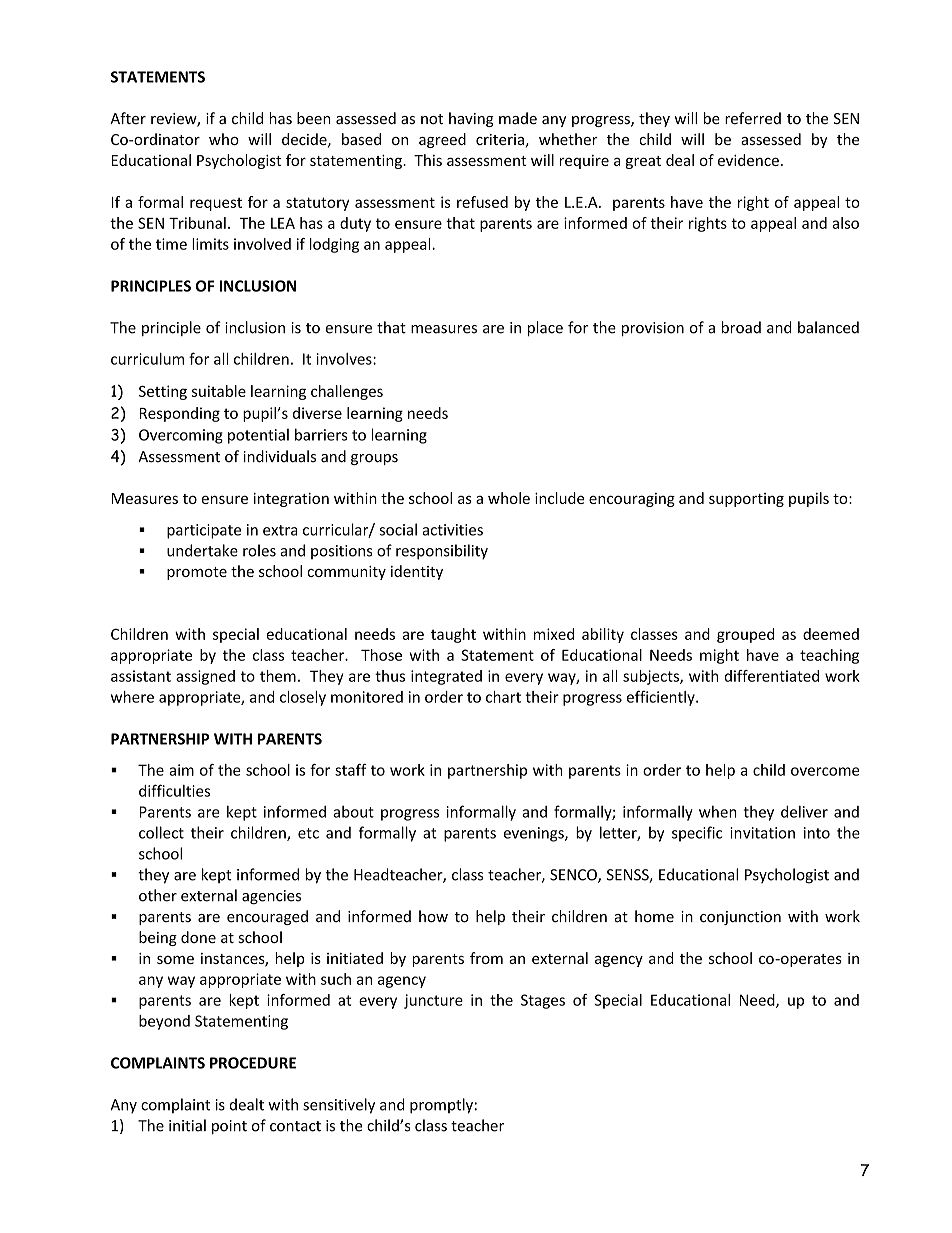  Describe the element at coordinates (229, 1127) in the screenshot. I see `point` at that location.
